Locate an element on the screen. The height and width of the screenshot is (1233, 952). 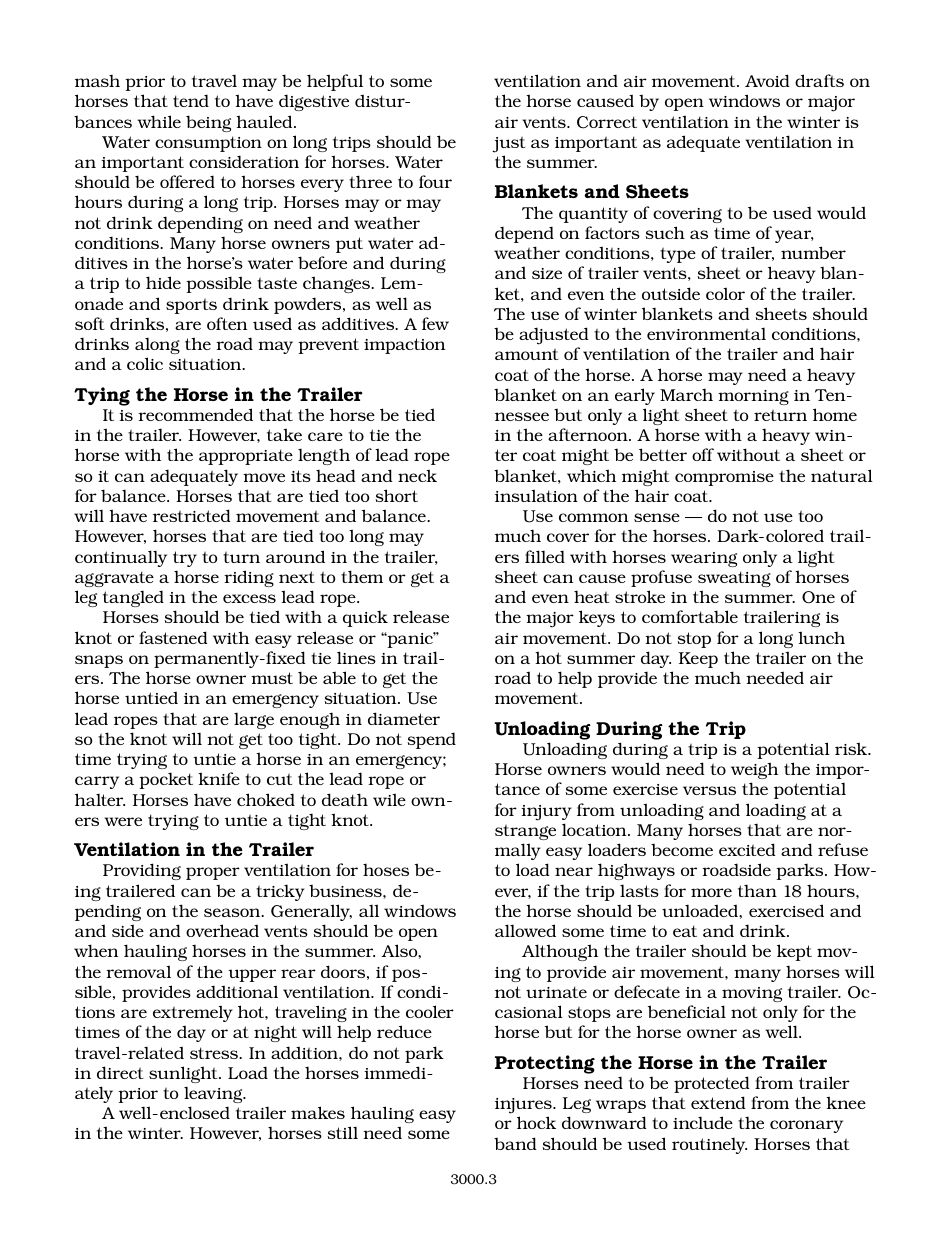
being is located at coordinates (208, 123).
